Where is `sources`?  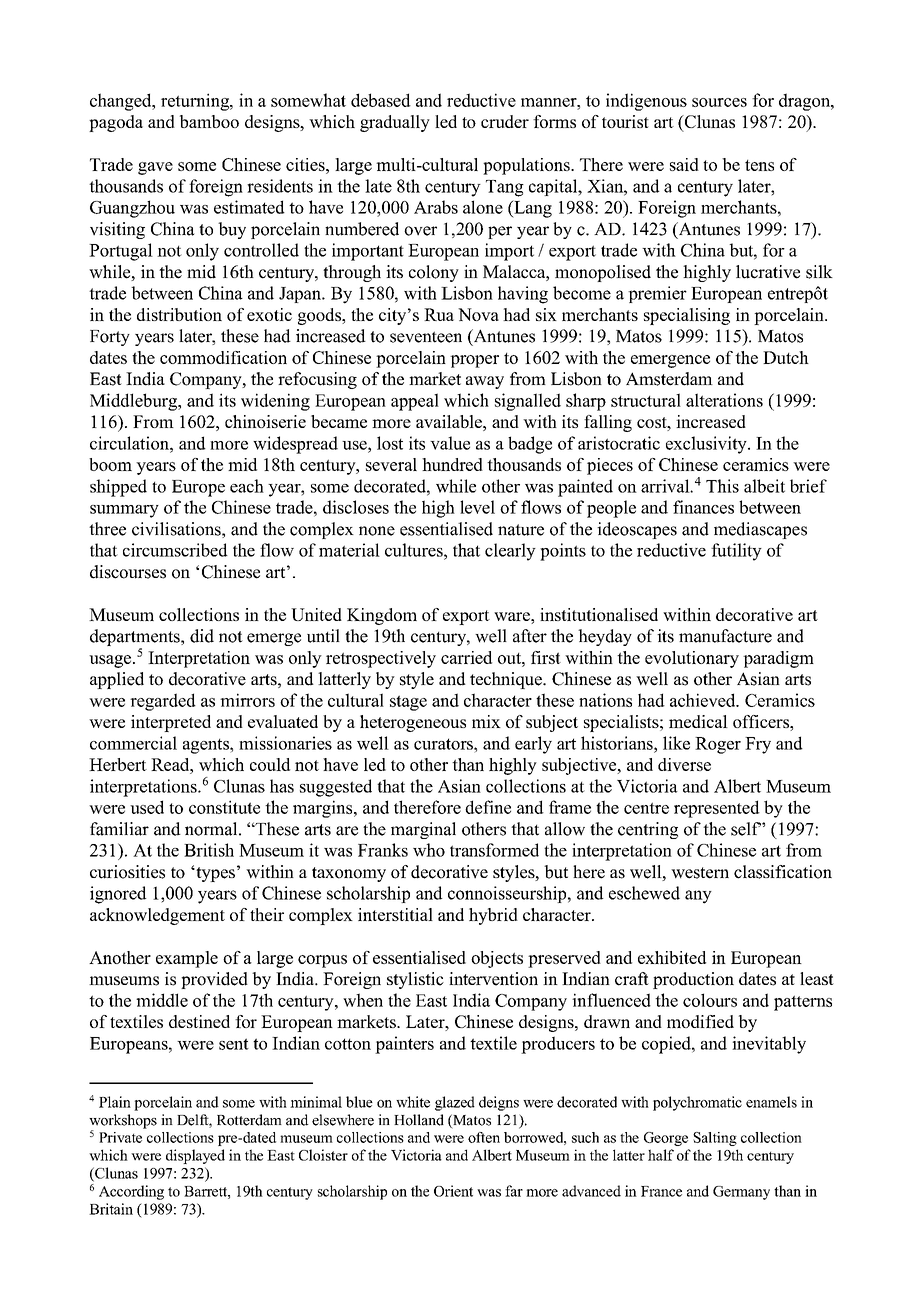
sources is located at coordinates (719, 102).
